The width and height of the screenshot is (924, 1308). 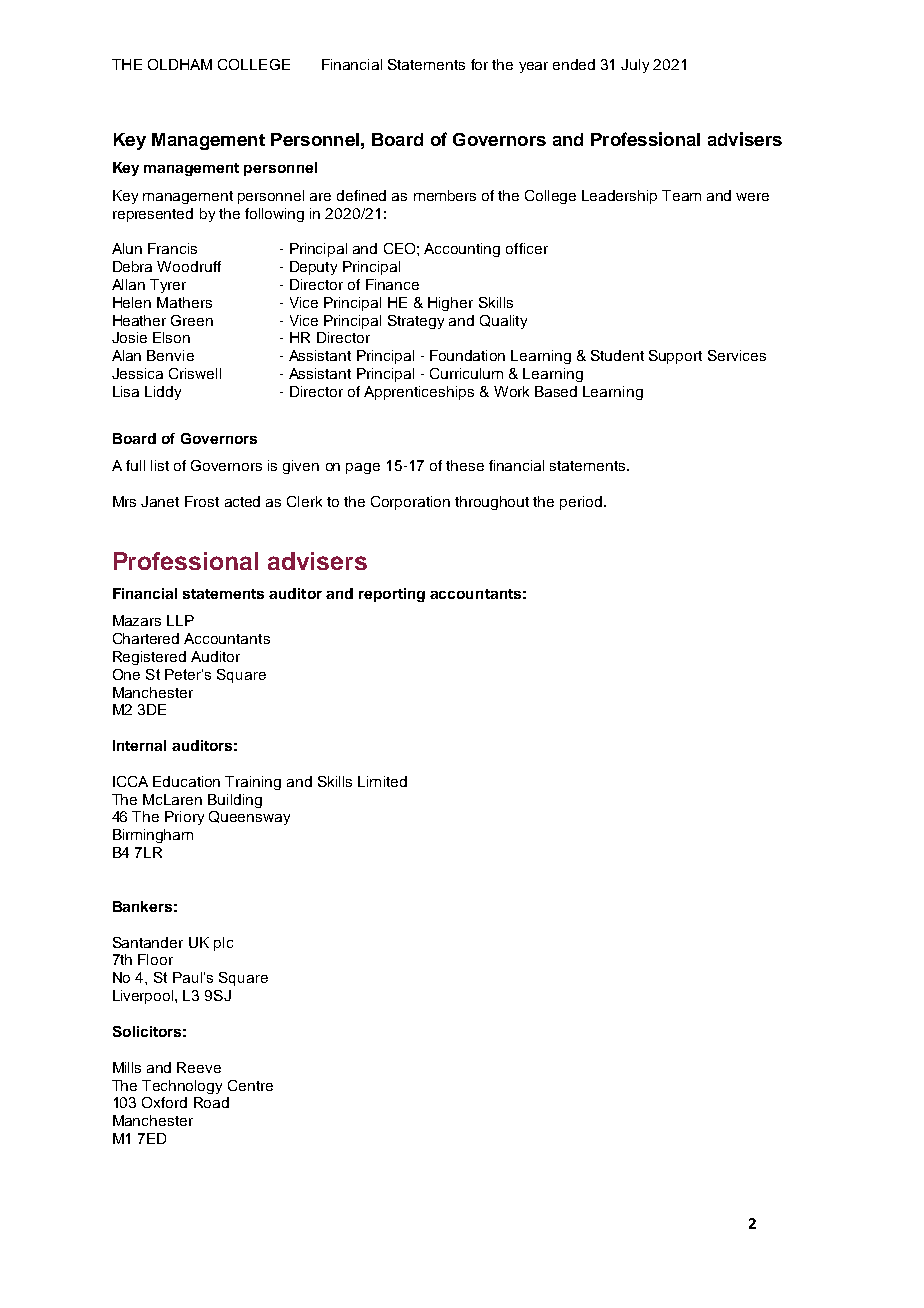 I want to click on period, so click(x=582, y=503).
